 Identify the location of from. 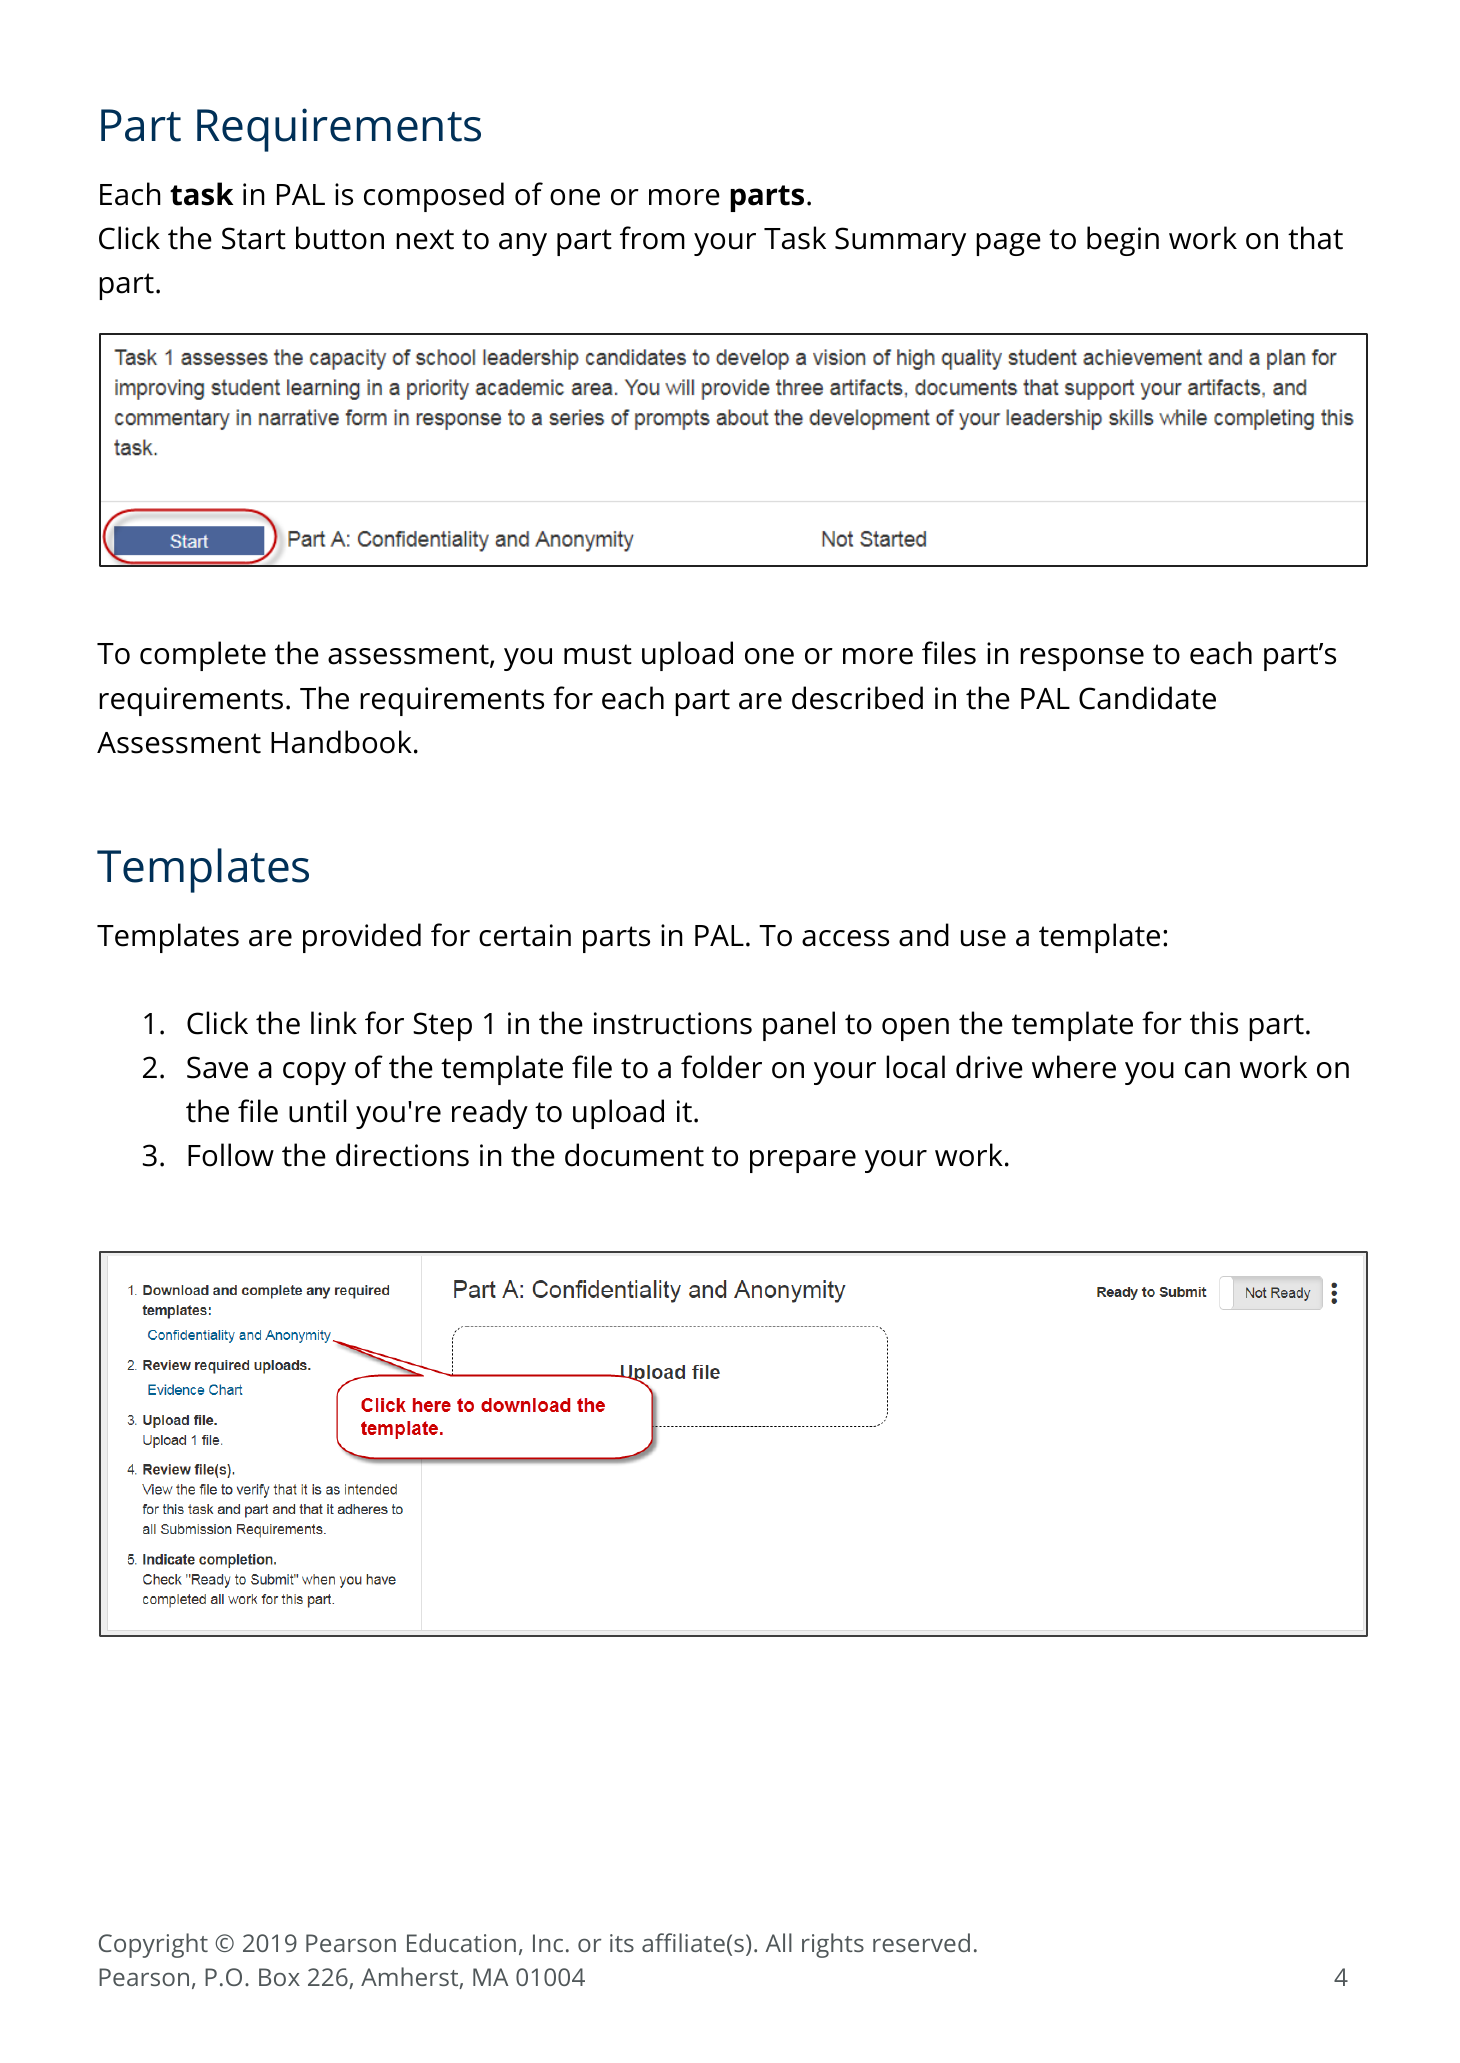
(652, 238).
